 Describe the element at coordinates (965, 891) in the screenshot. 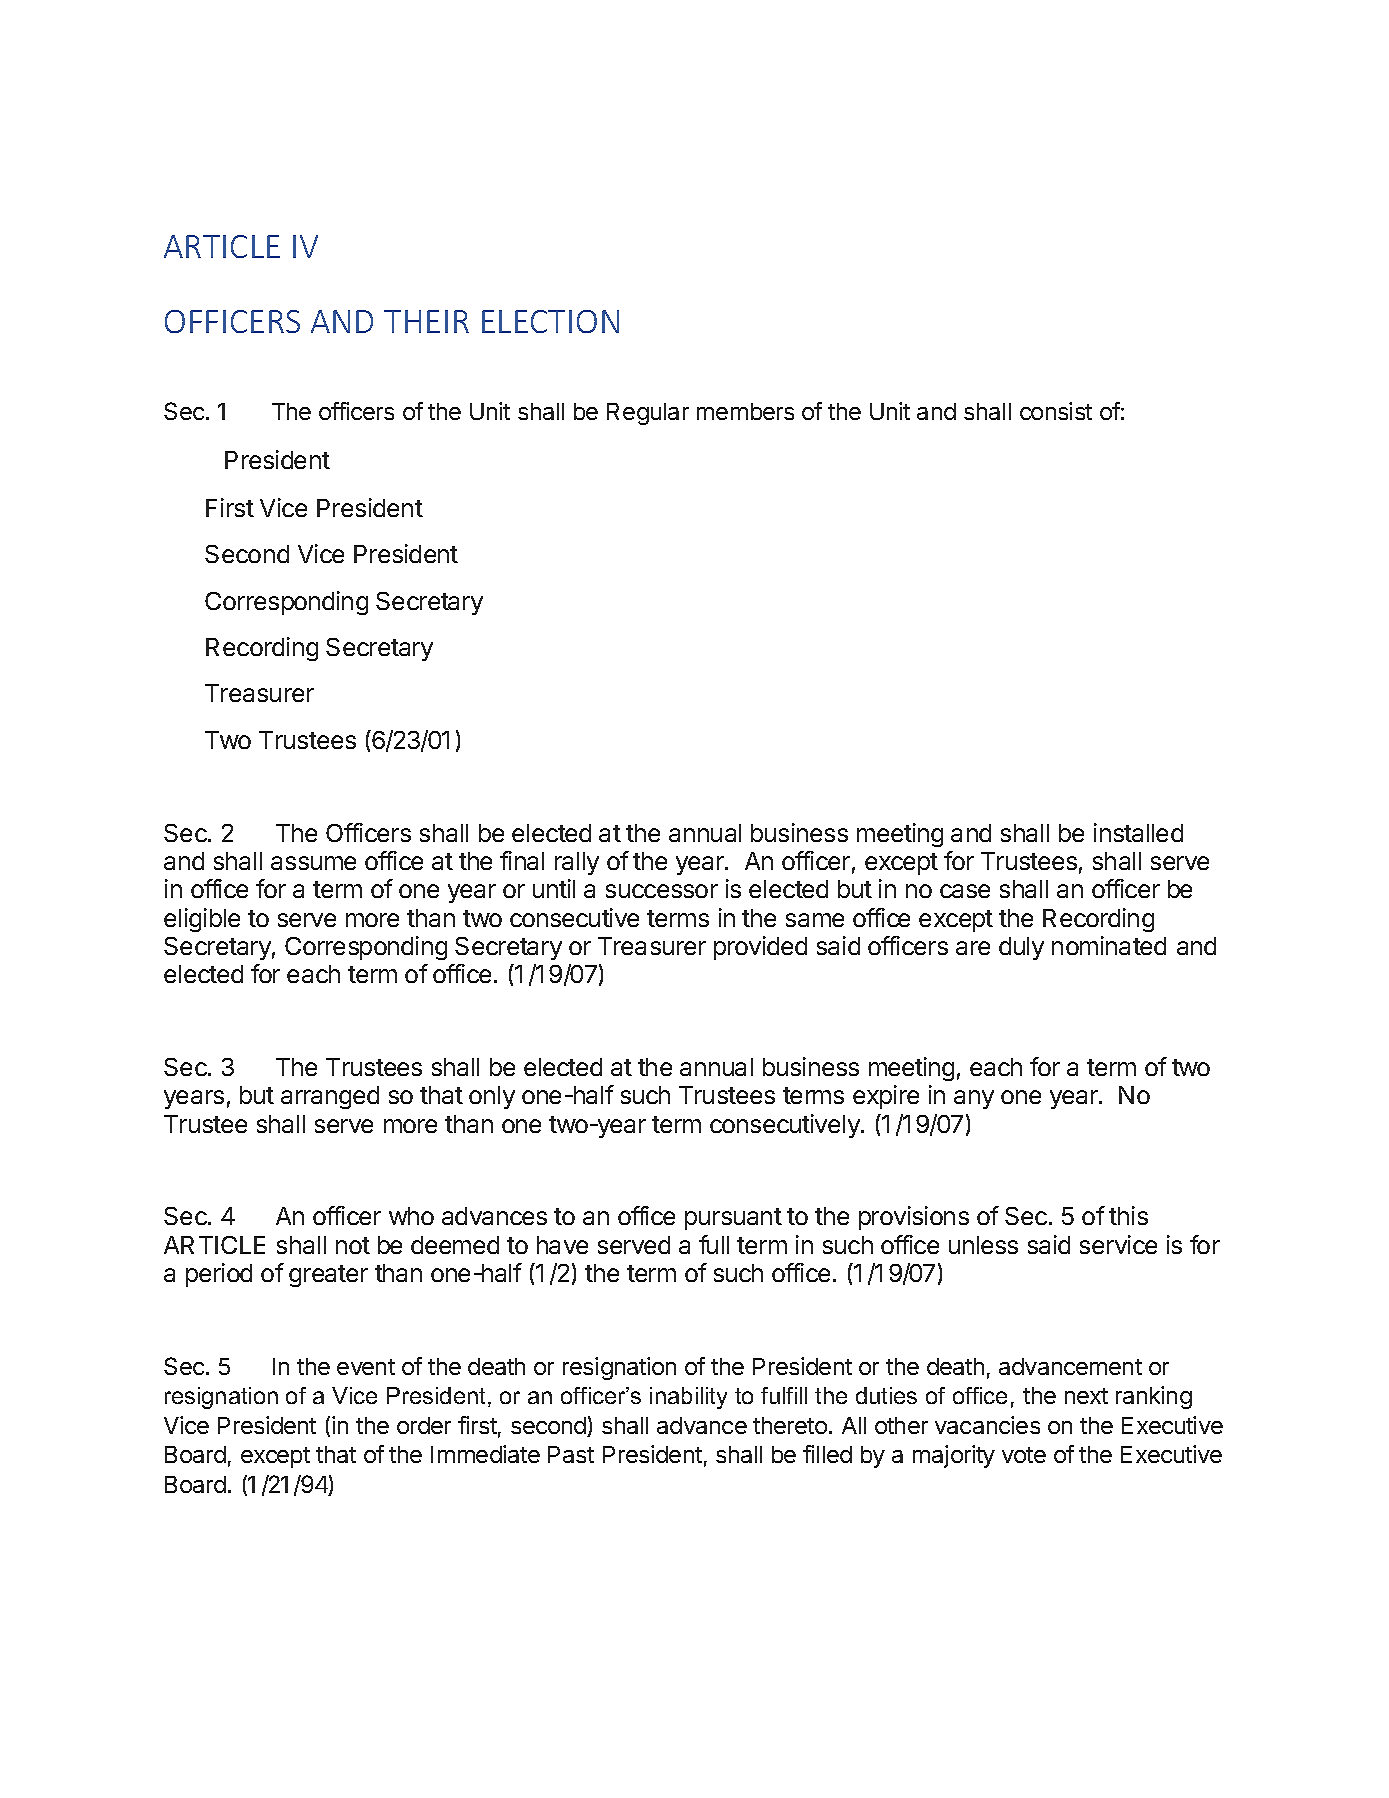

I see `case` at that location.
